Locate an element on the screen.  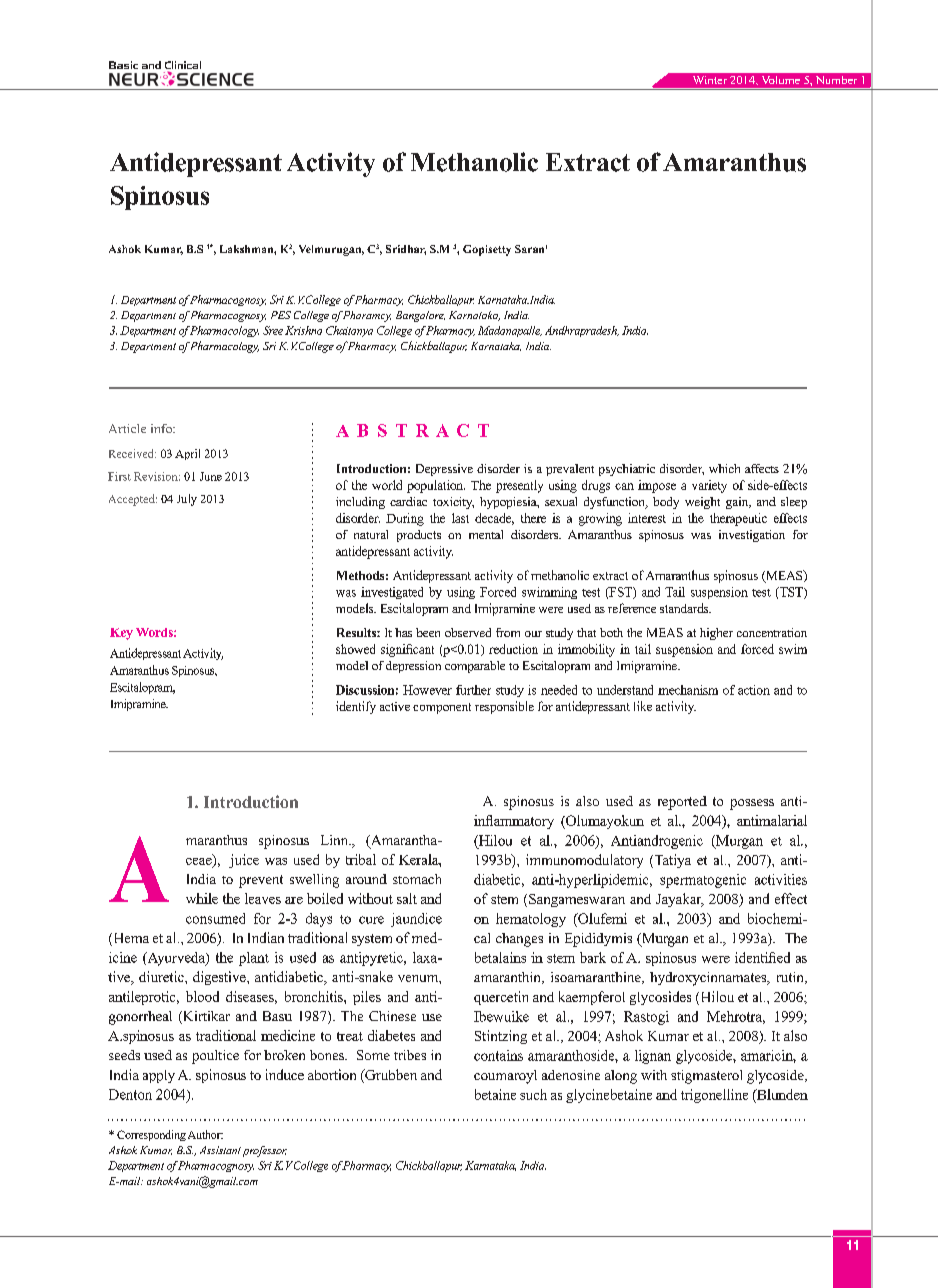
Assistant is located at coordinates (220, 1150).
